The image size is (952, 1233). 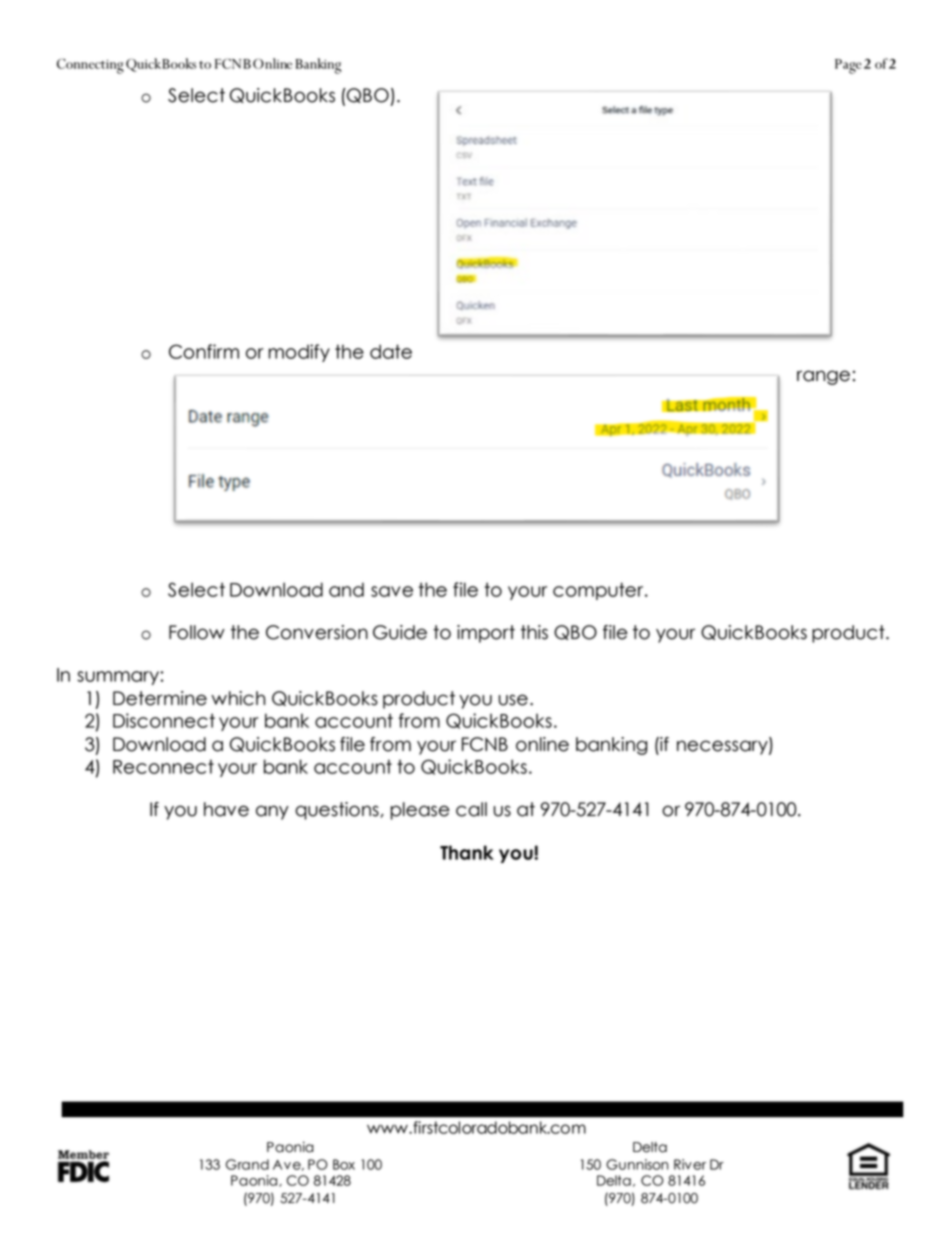 I want to click on Confirm, so click(x=204, y=351).
